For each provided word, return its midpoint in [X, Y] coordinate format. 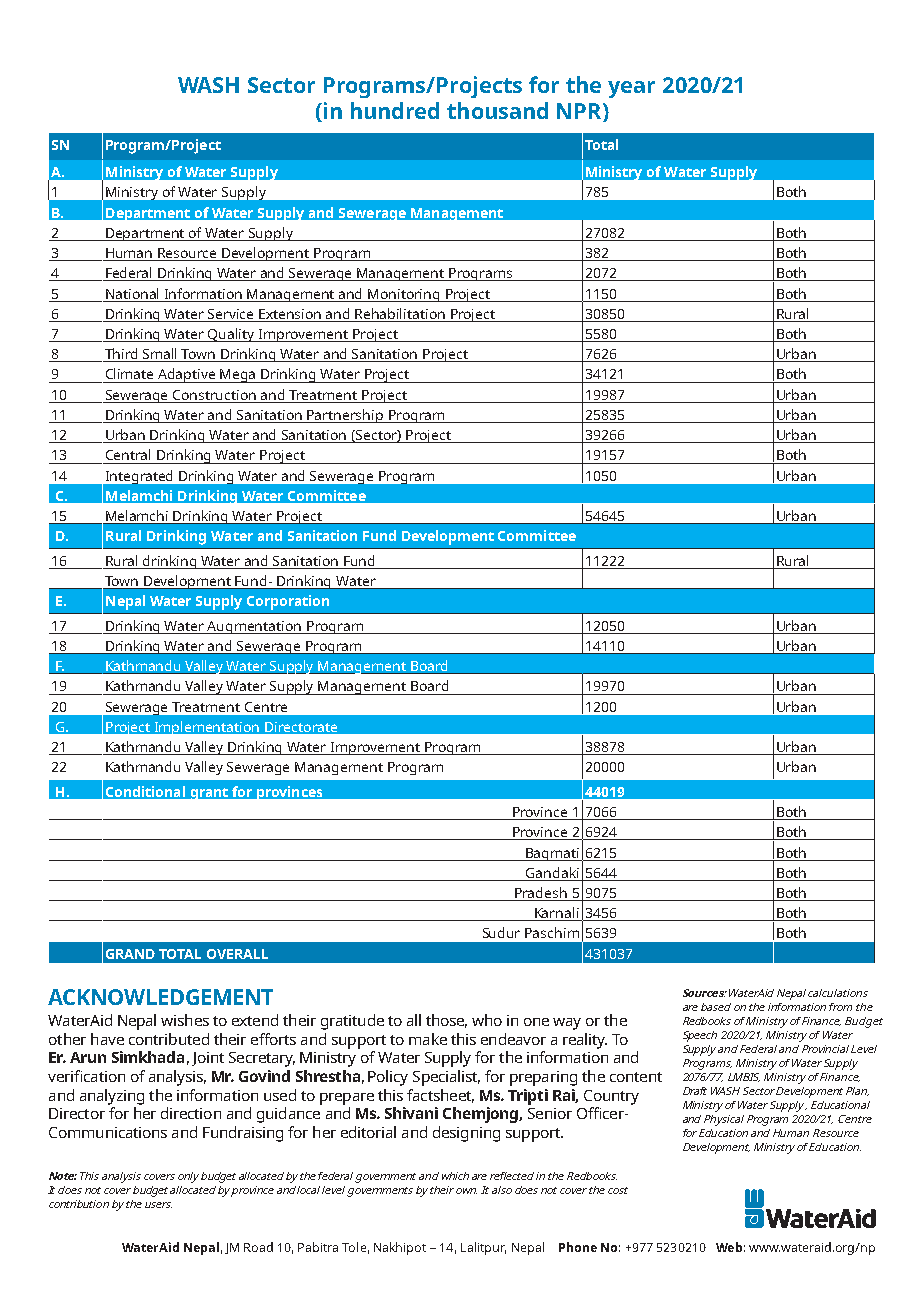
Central [128, 454]
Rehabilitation [400, 313]
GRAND [130, 954]
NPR [580, 112]
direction [191, 1113]
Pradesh [541, 894]
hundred [395, 110]
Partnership [346, 416]
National [132, 293]
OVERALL [237, 954]
